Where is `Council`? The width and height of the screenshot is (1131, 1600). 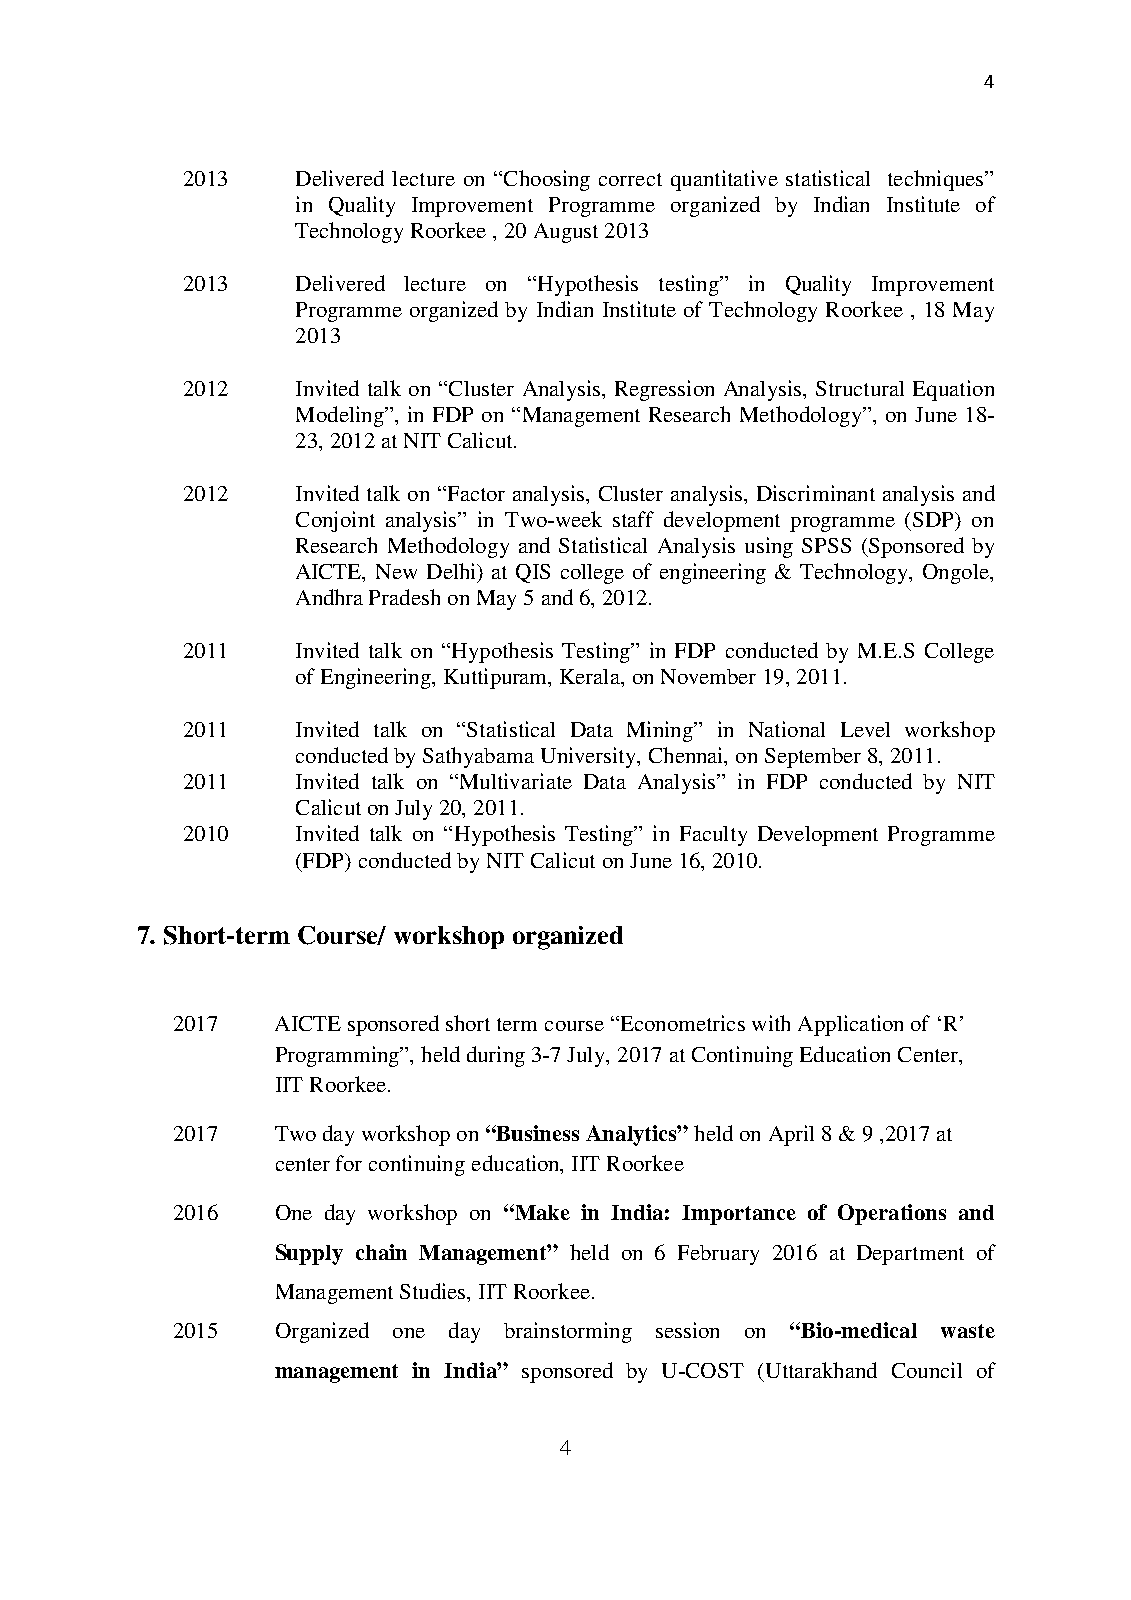 Council is located at coordinates (927, 1370).
